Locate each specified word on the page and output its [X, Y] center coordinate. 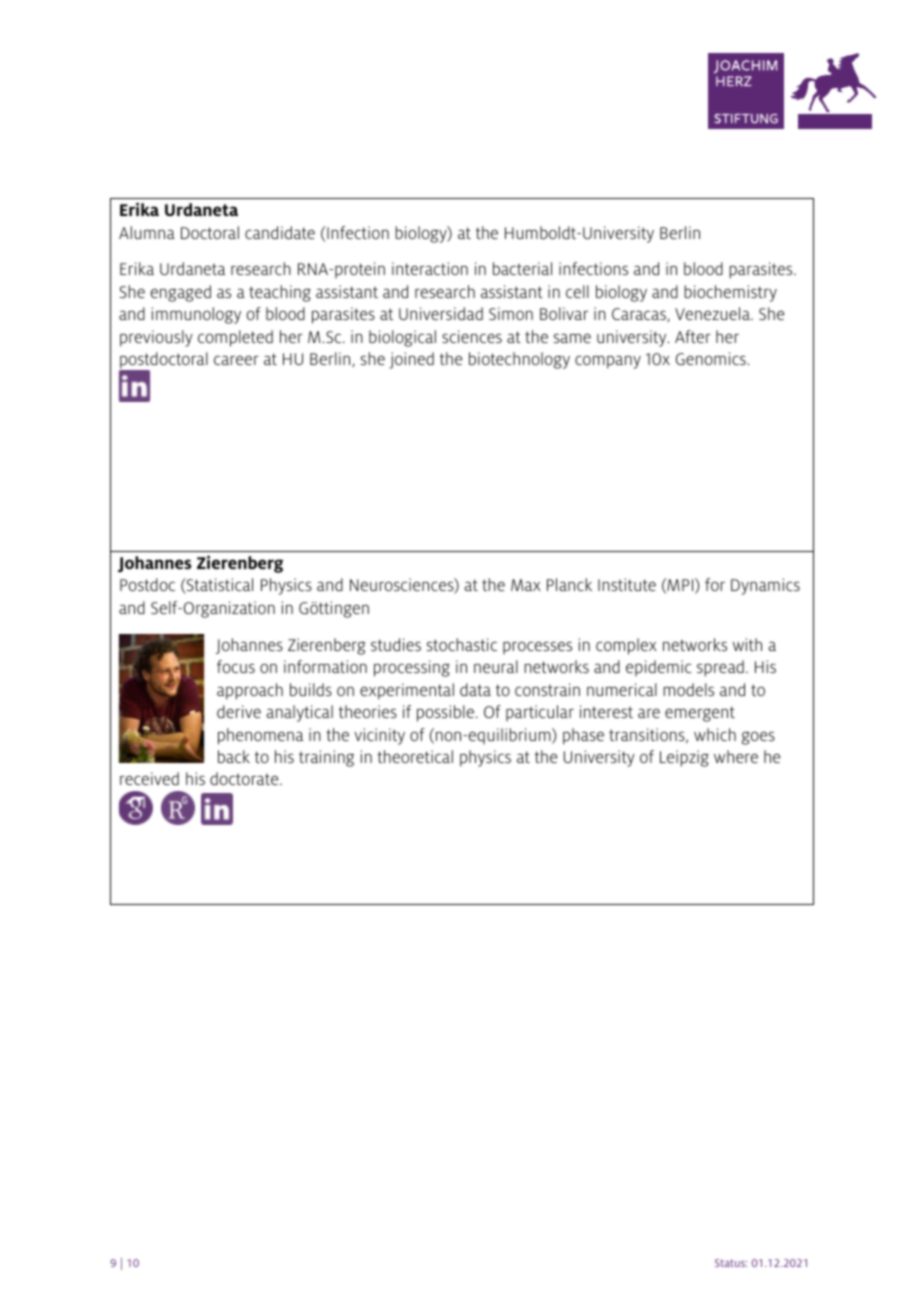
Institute [627, 584]
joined [411, 360]
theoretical [415, 756]
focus [236, 666]
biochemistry [731, 293]
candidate [280, 232]
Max [526, 585]
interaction [430, 268]
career [236, 360]
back [234, 756]
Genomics [712, 358]
